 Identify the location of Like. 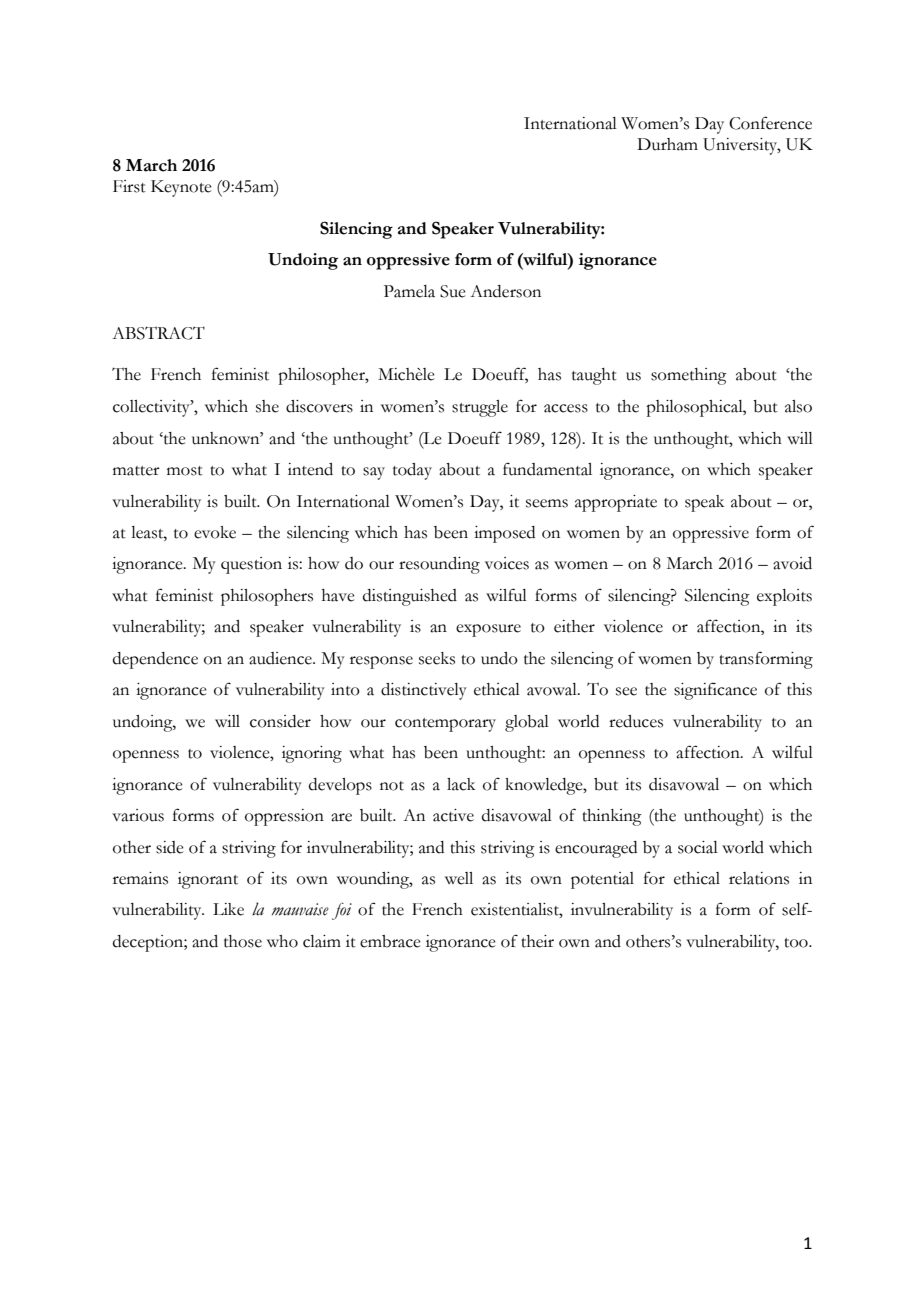
(228, 909).
